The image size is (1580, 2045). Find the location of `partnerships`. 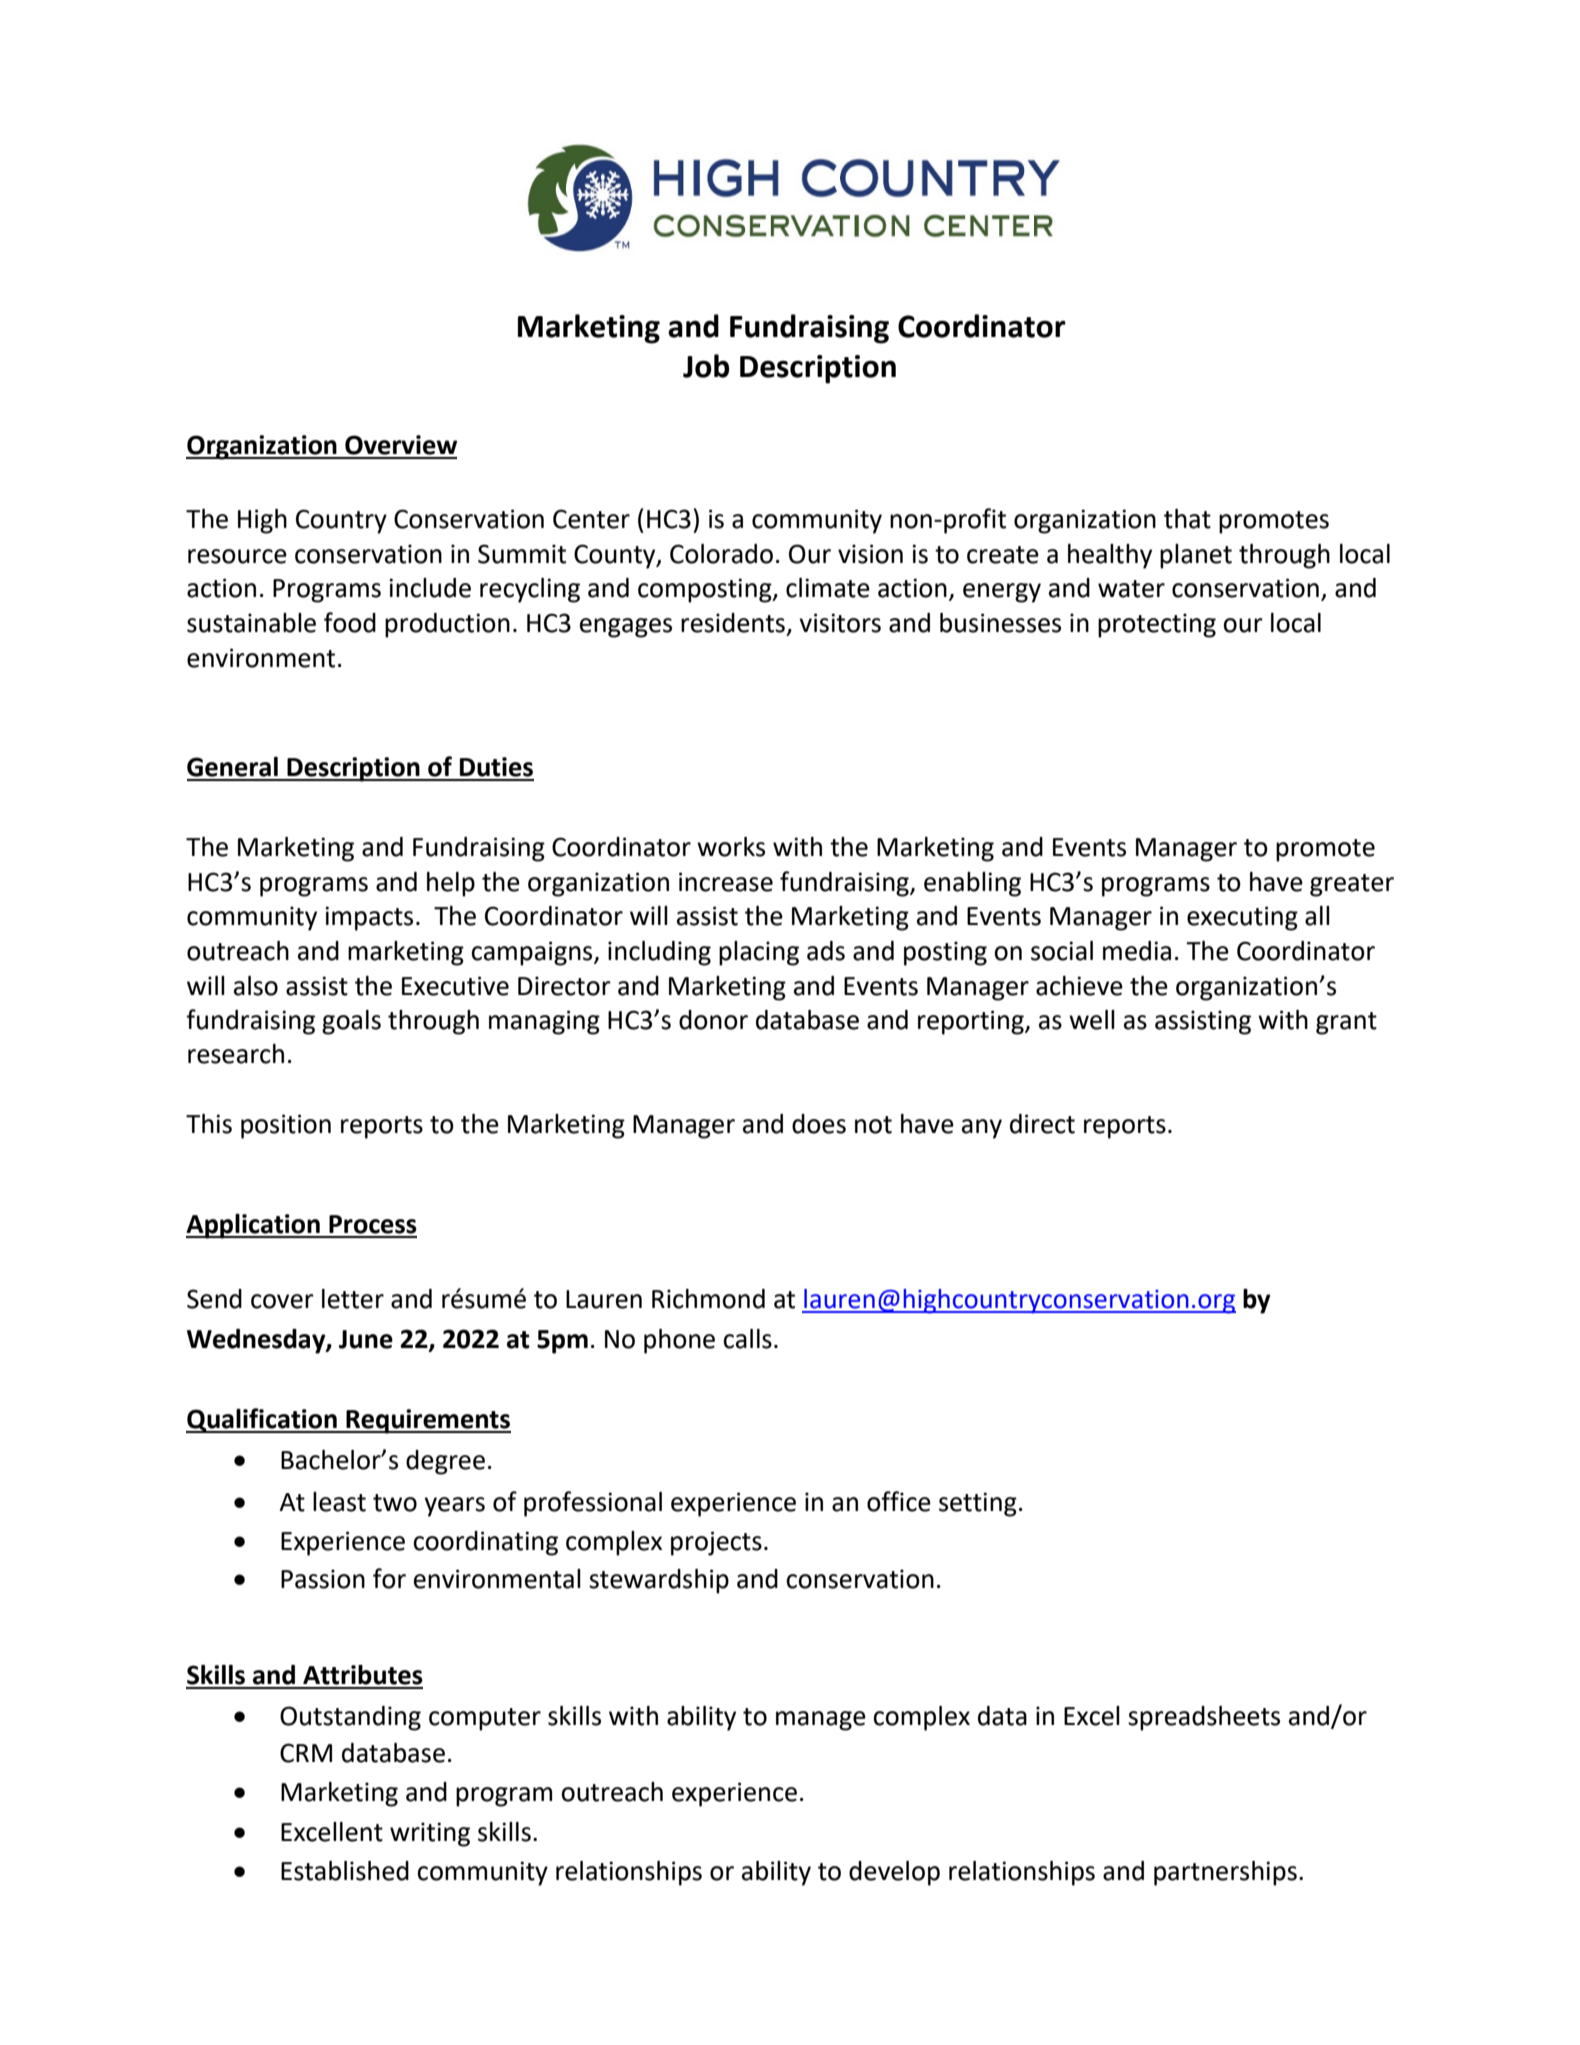

partnerships is located at coordinates (1225, 1873).
